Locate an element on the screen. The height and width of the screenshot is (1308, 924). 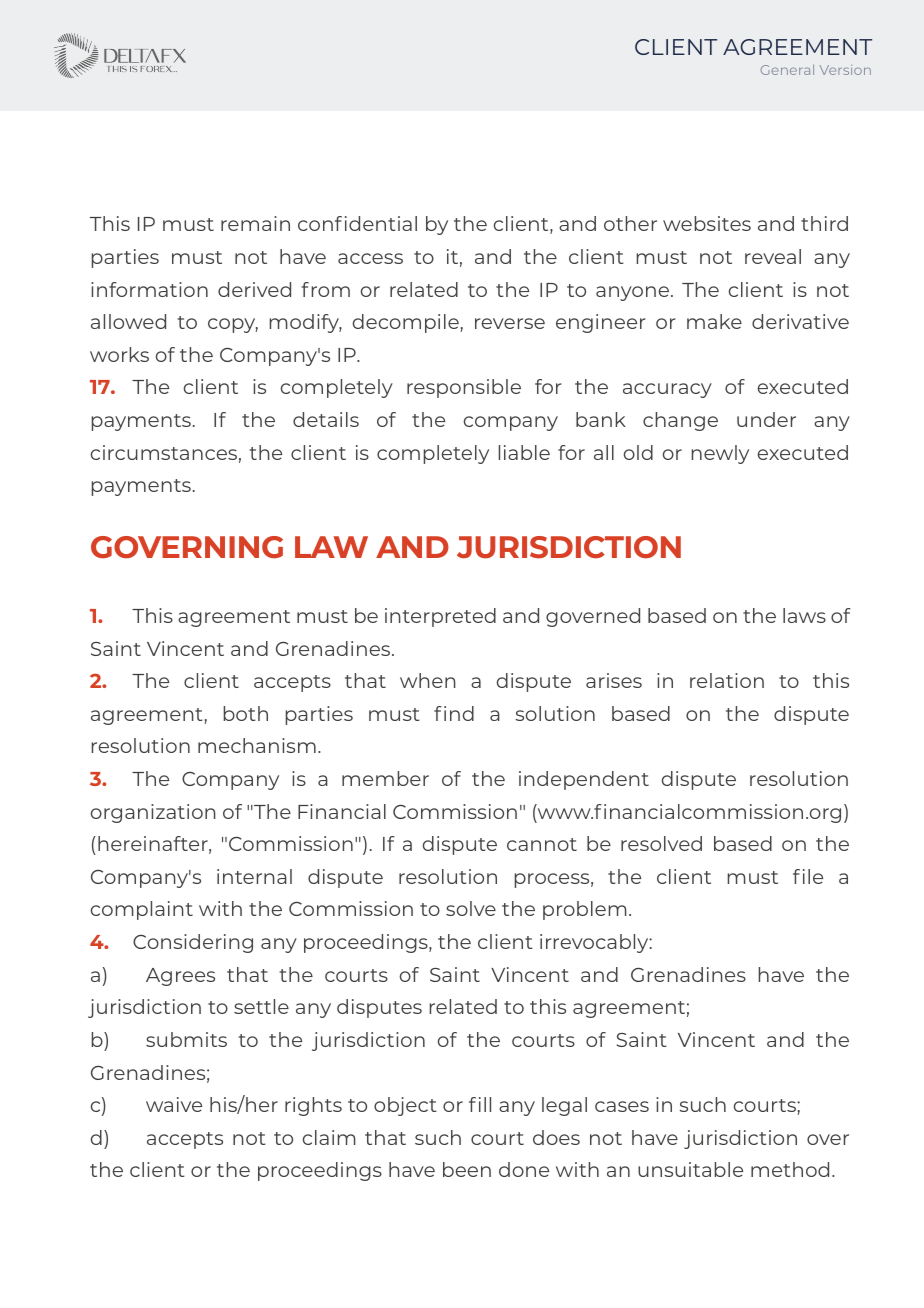
General is located at coordinates (787, 70).
